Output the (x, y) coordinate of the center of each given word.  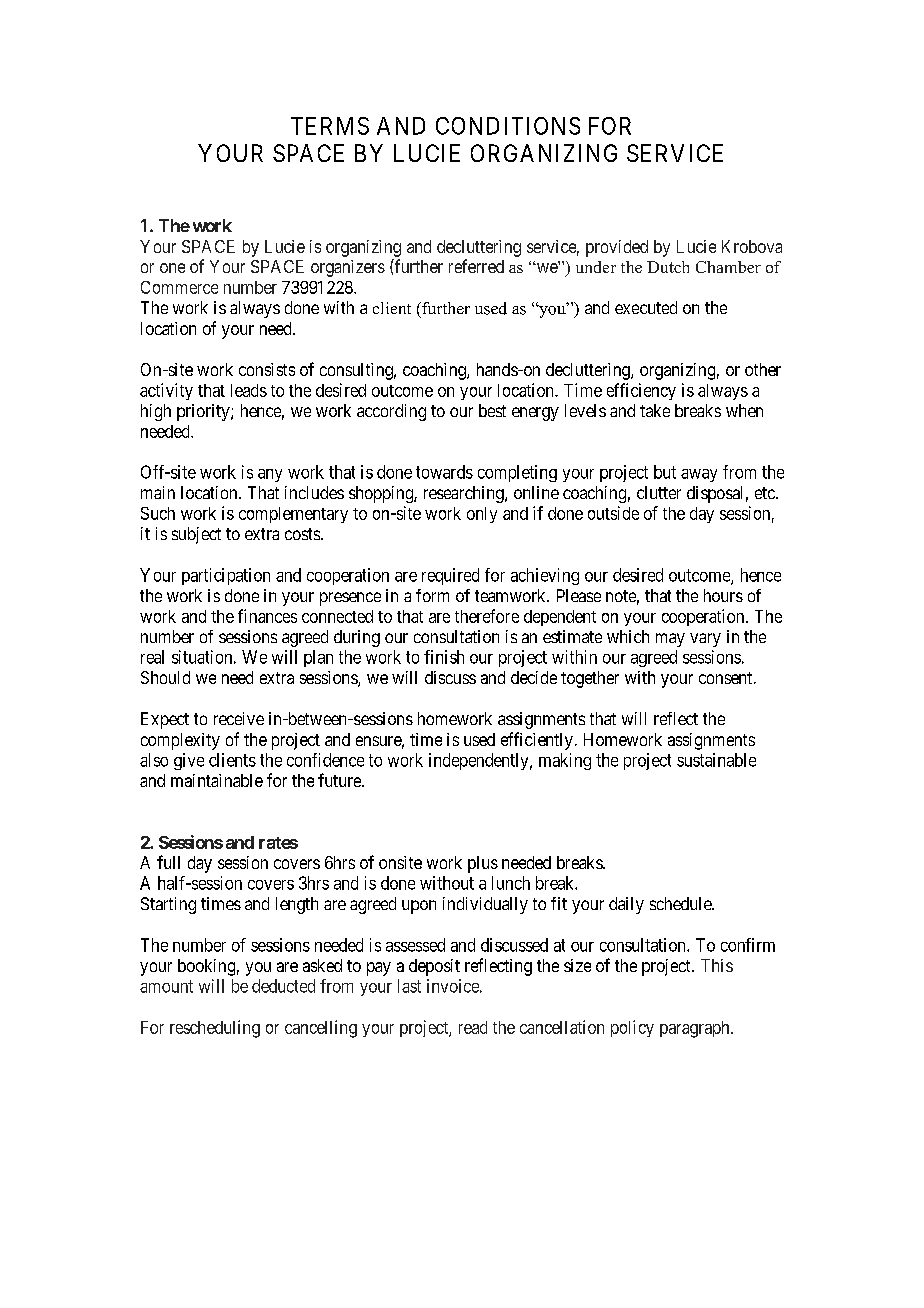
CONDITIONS (508, 126)
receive (239, 718)
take (655, 410)
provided (617, 248)
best (492, 410)
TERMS (330, 126)
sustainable (716, 760)
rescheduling (215, 1029)
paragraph (696, 1029)
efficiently (537, 741)
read (473, 1027)
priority (204, 412)
